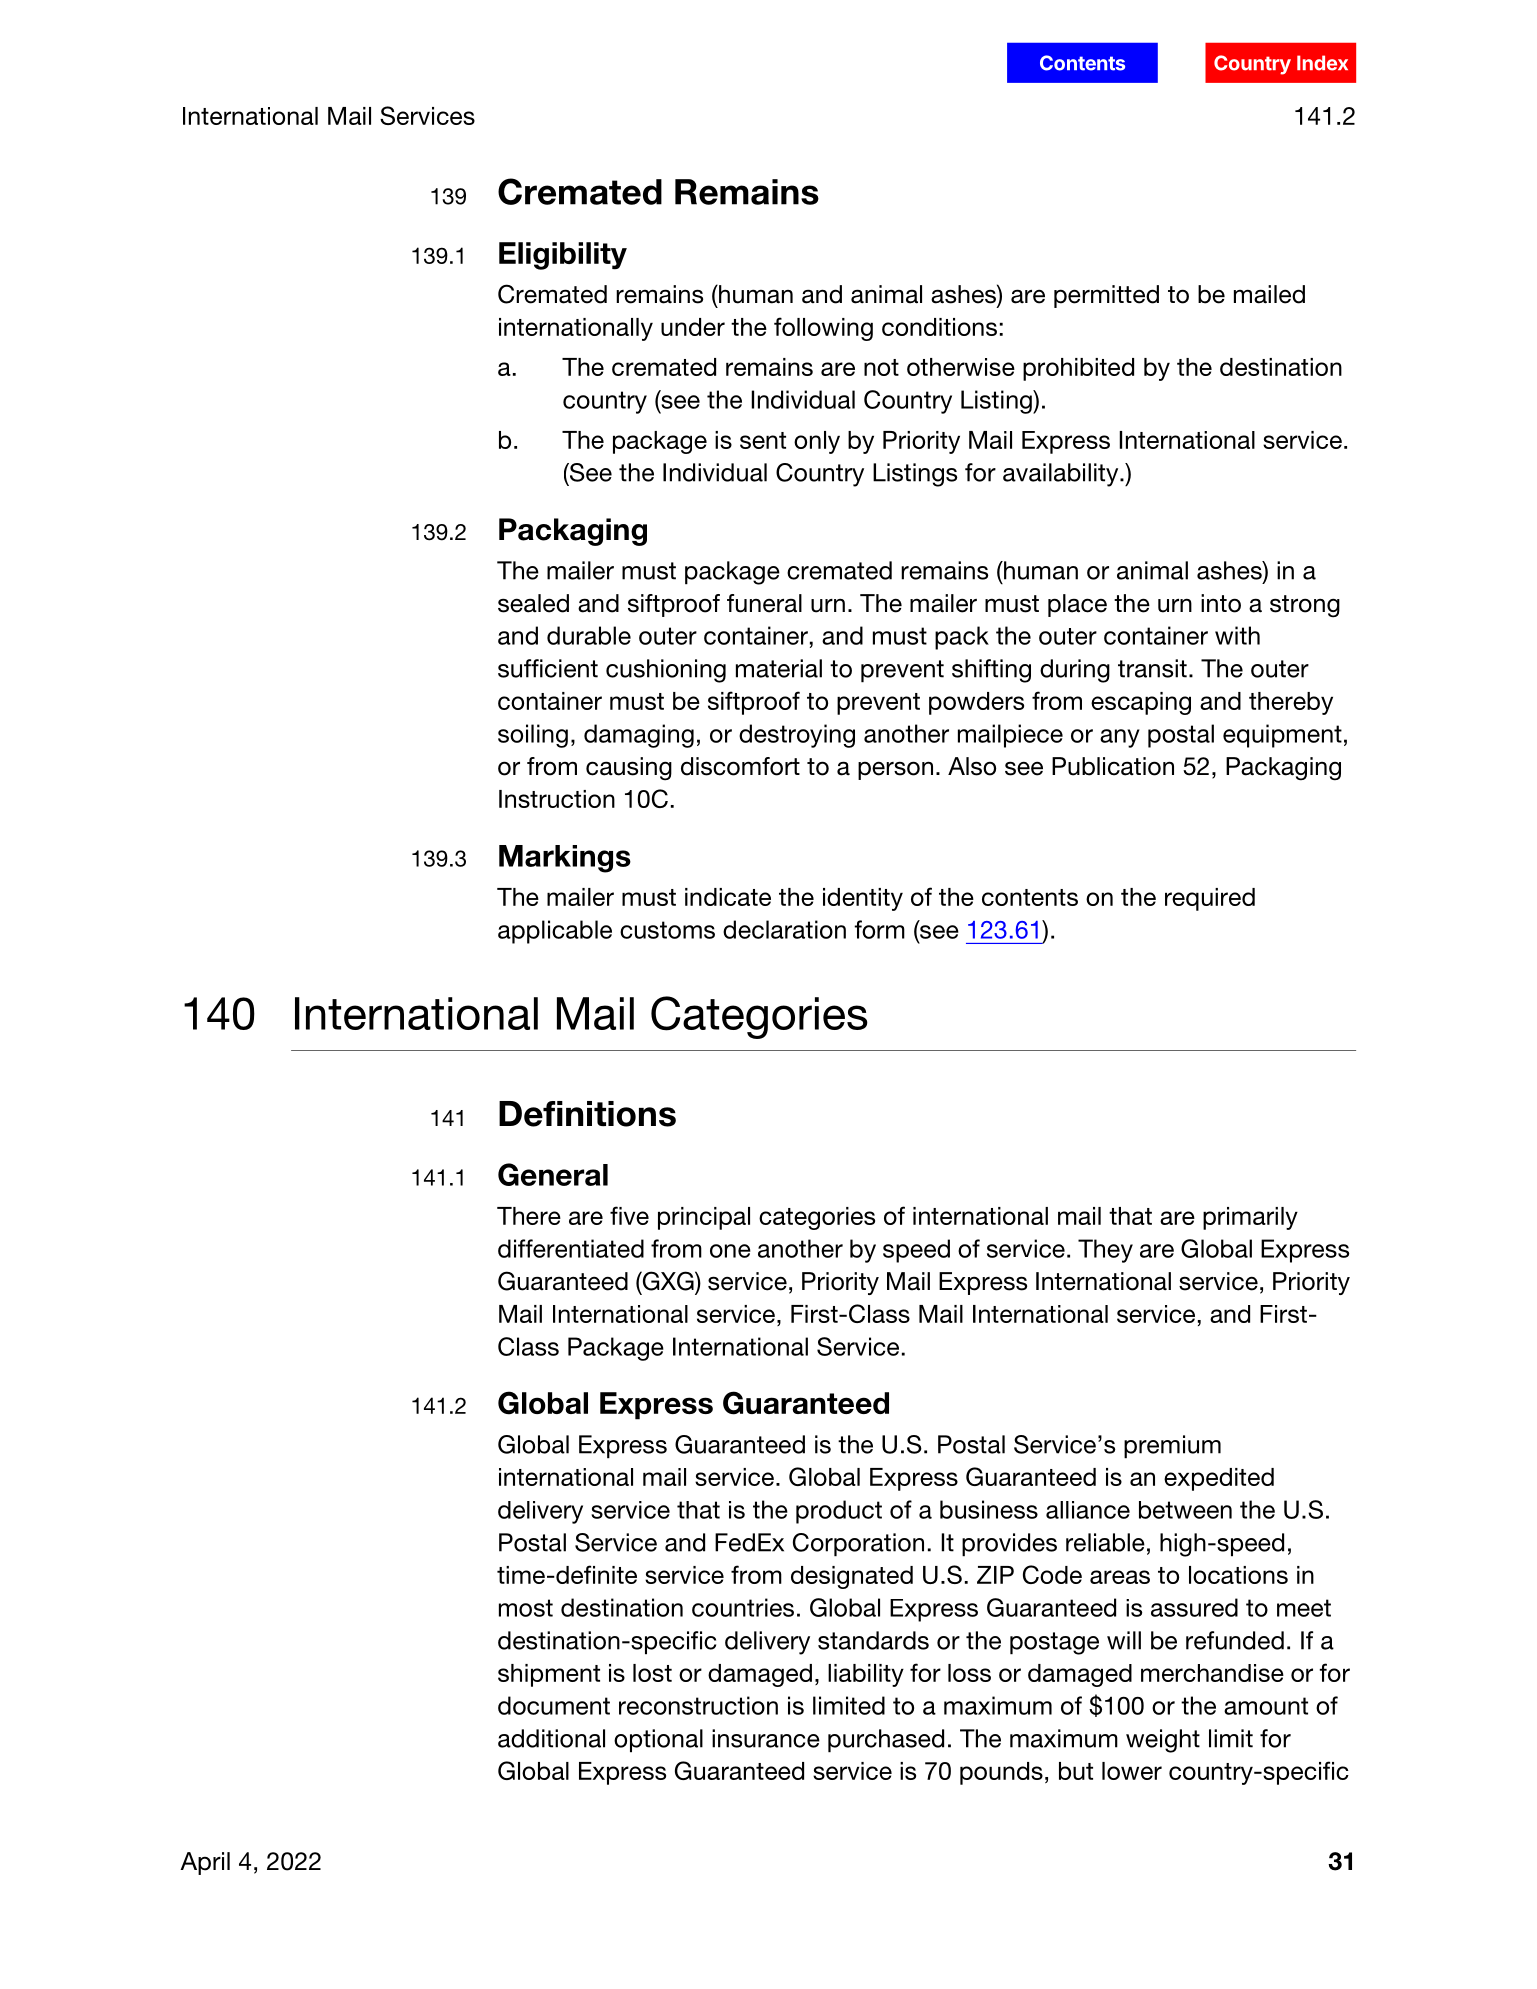 This screenshot has width=1537, height=1989. What do you see at coordinates (839, 1512) in the screenshot?
I see `product` at bounding box center [839, 1512].
